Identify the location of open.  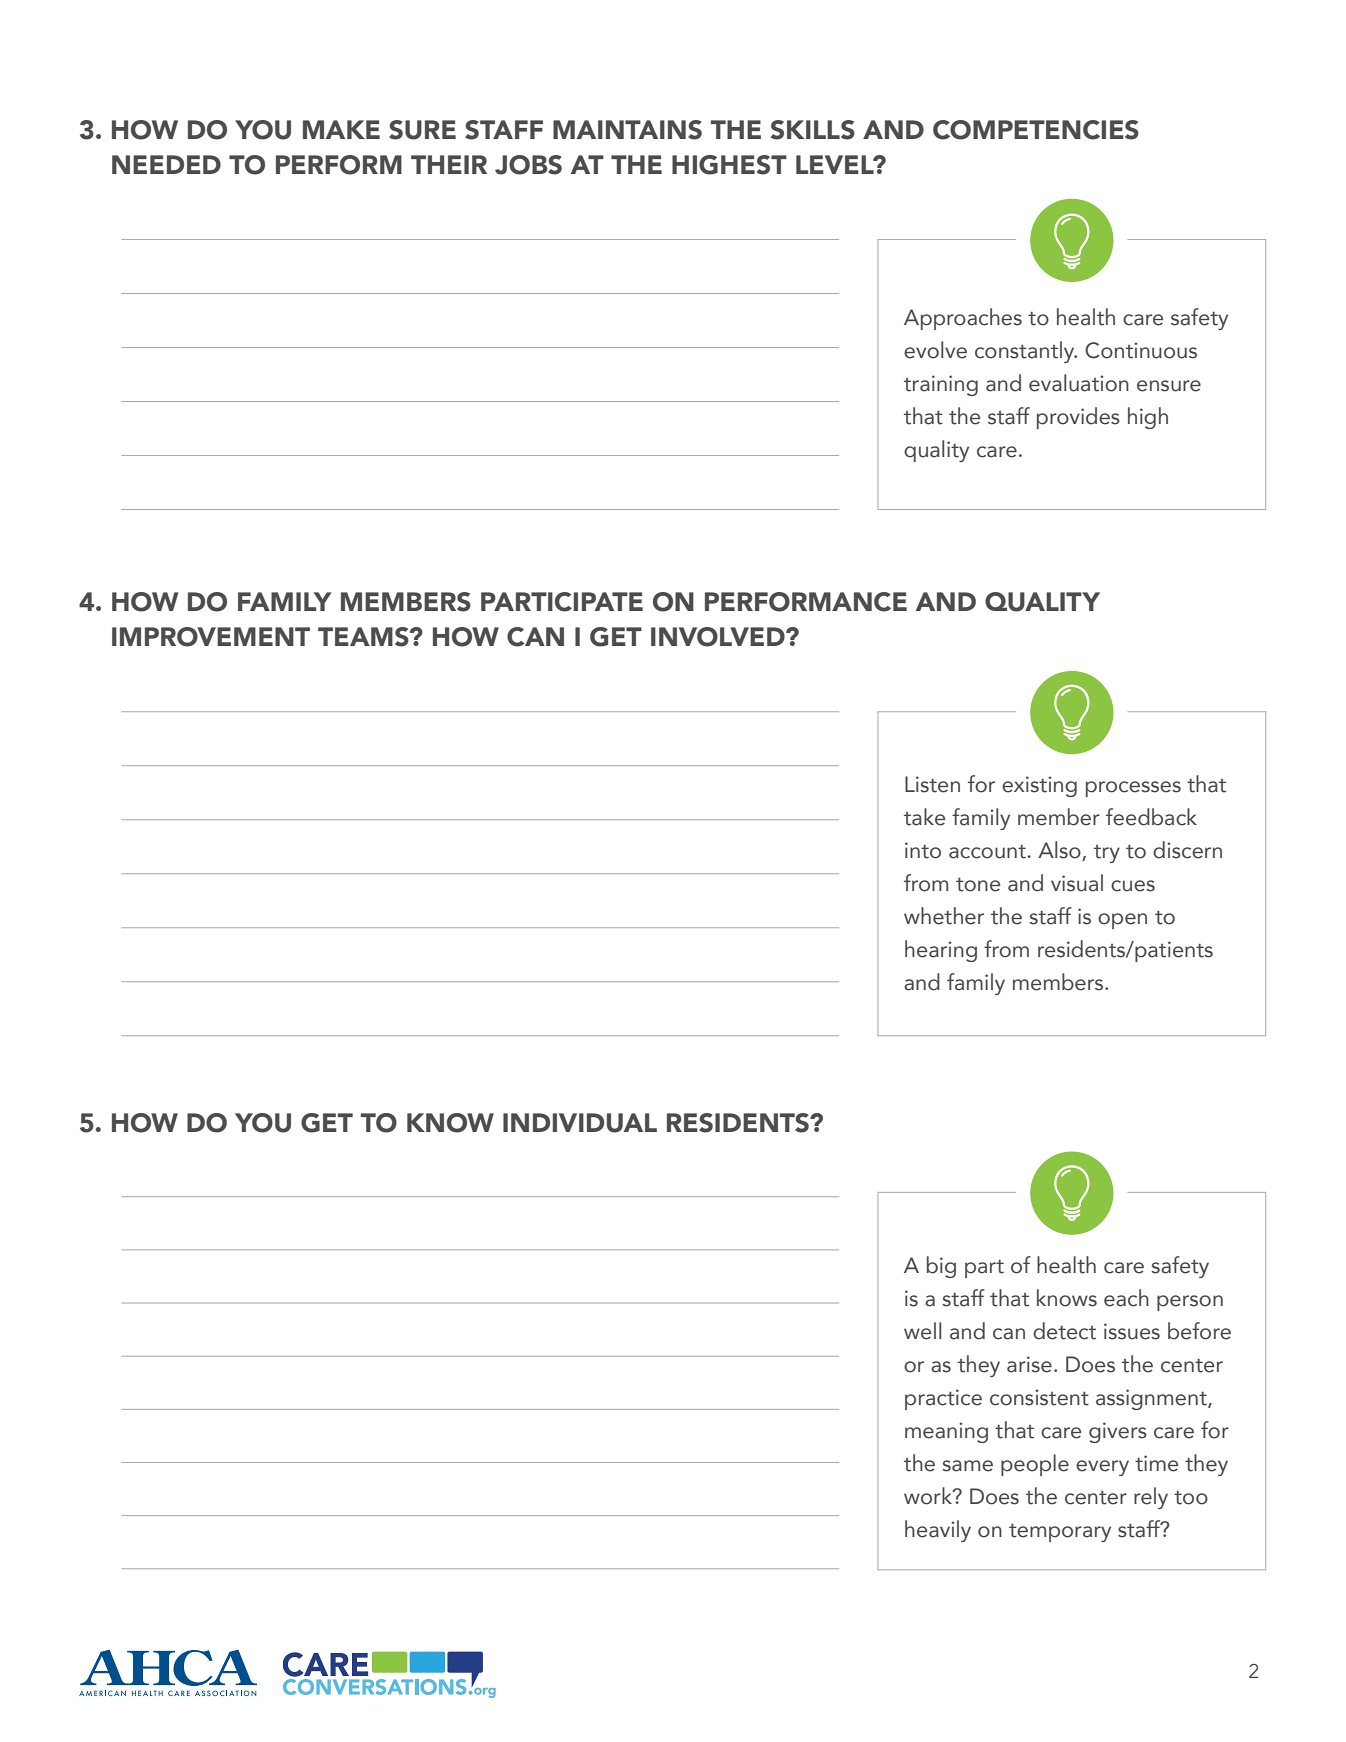
(1122, 921).
